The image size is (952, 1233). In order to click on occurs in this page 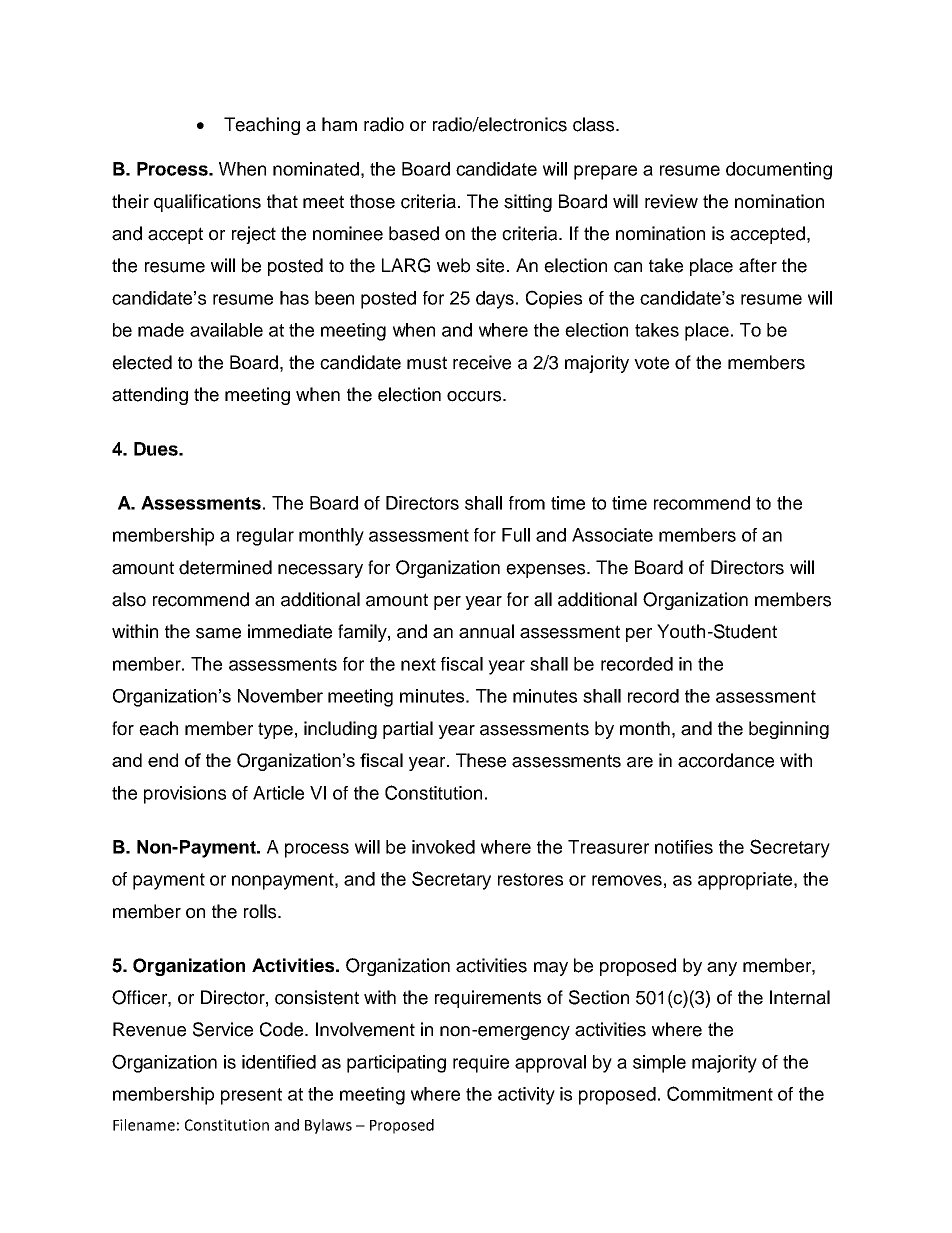, I will do `click(475, 396)`.
